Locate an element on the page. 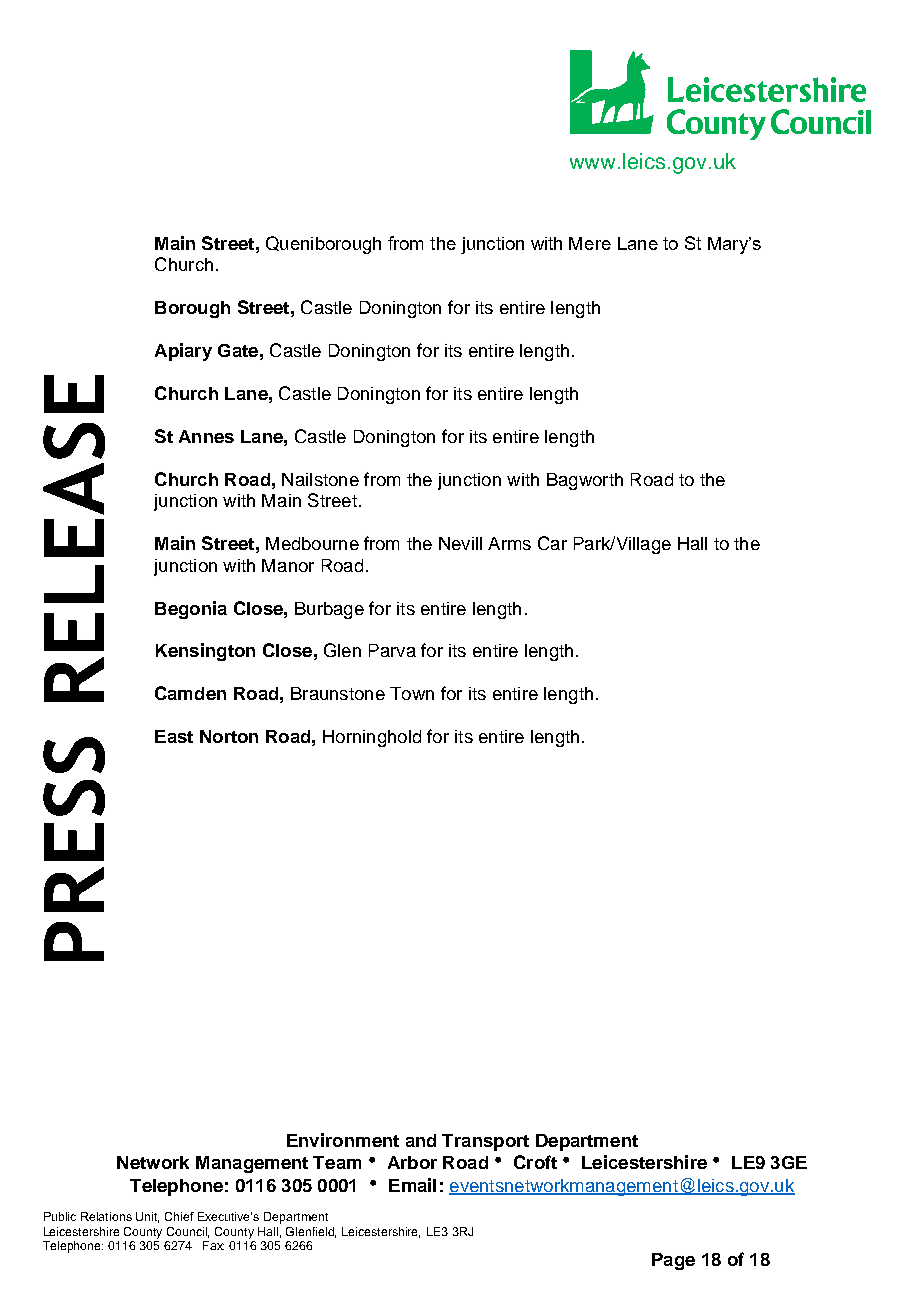 This image has height=1308, width=924. Apiary is located at coordinates (183, 352).
